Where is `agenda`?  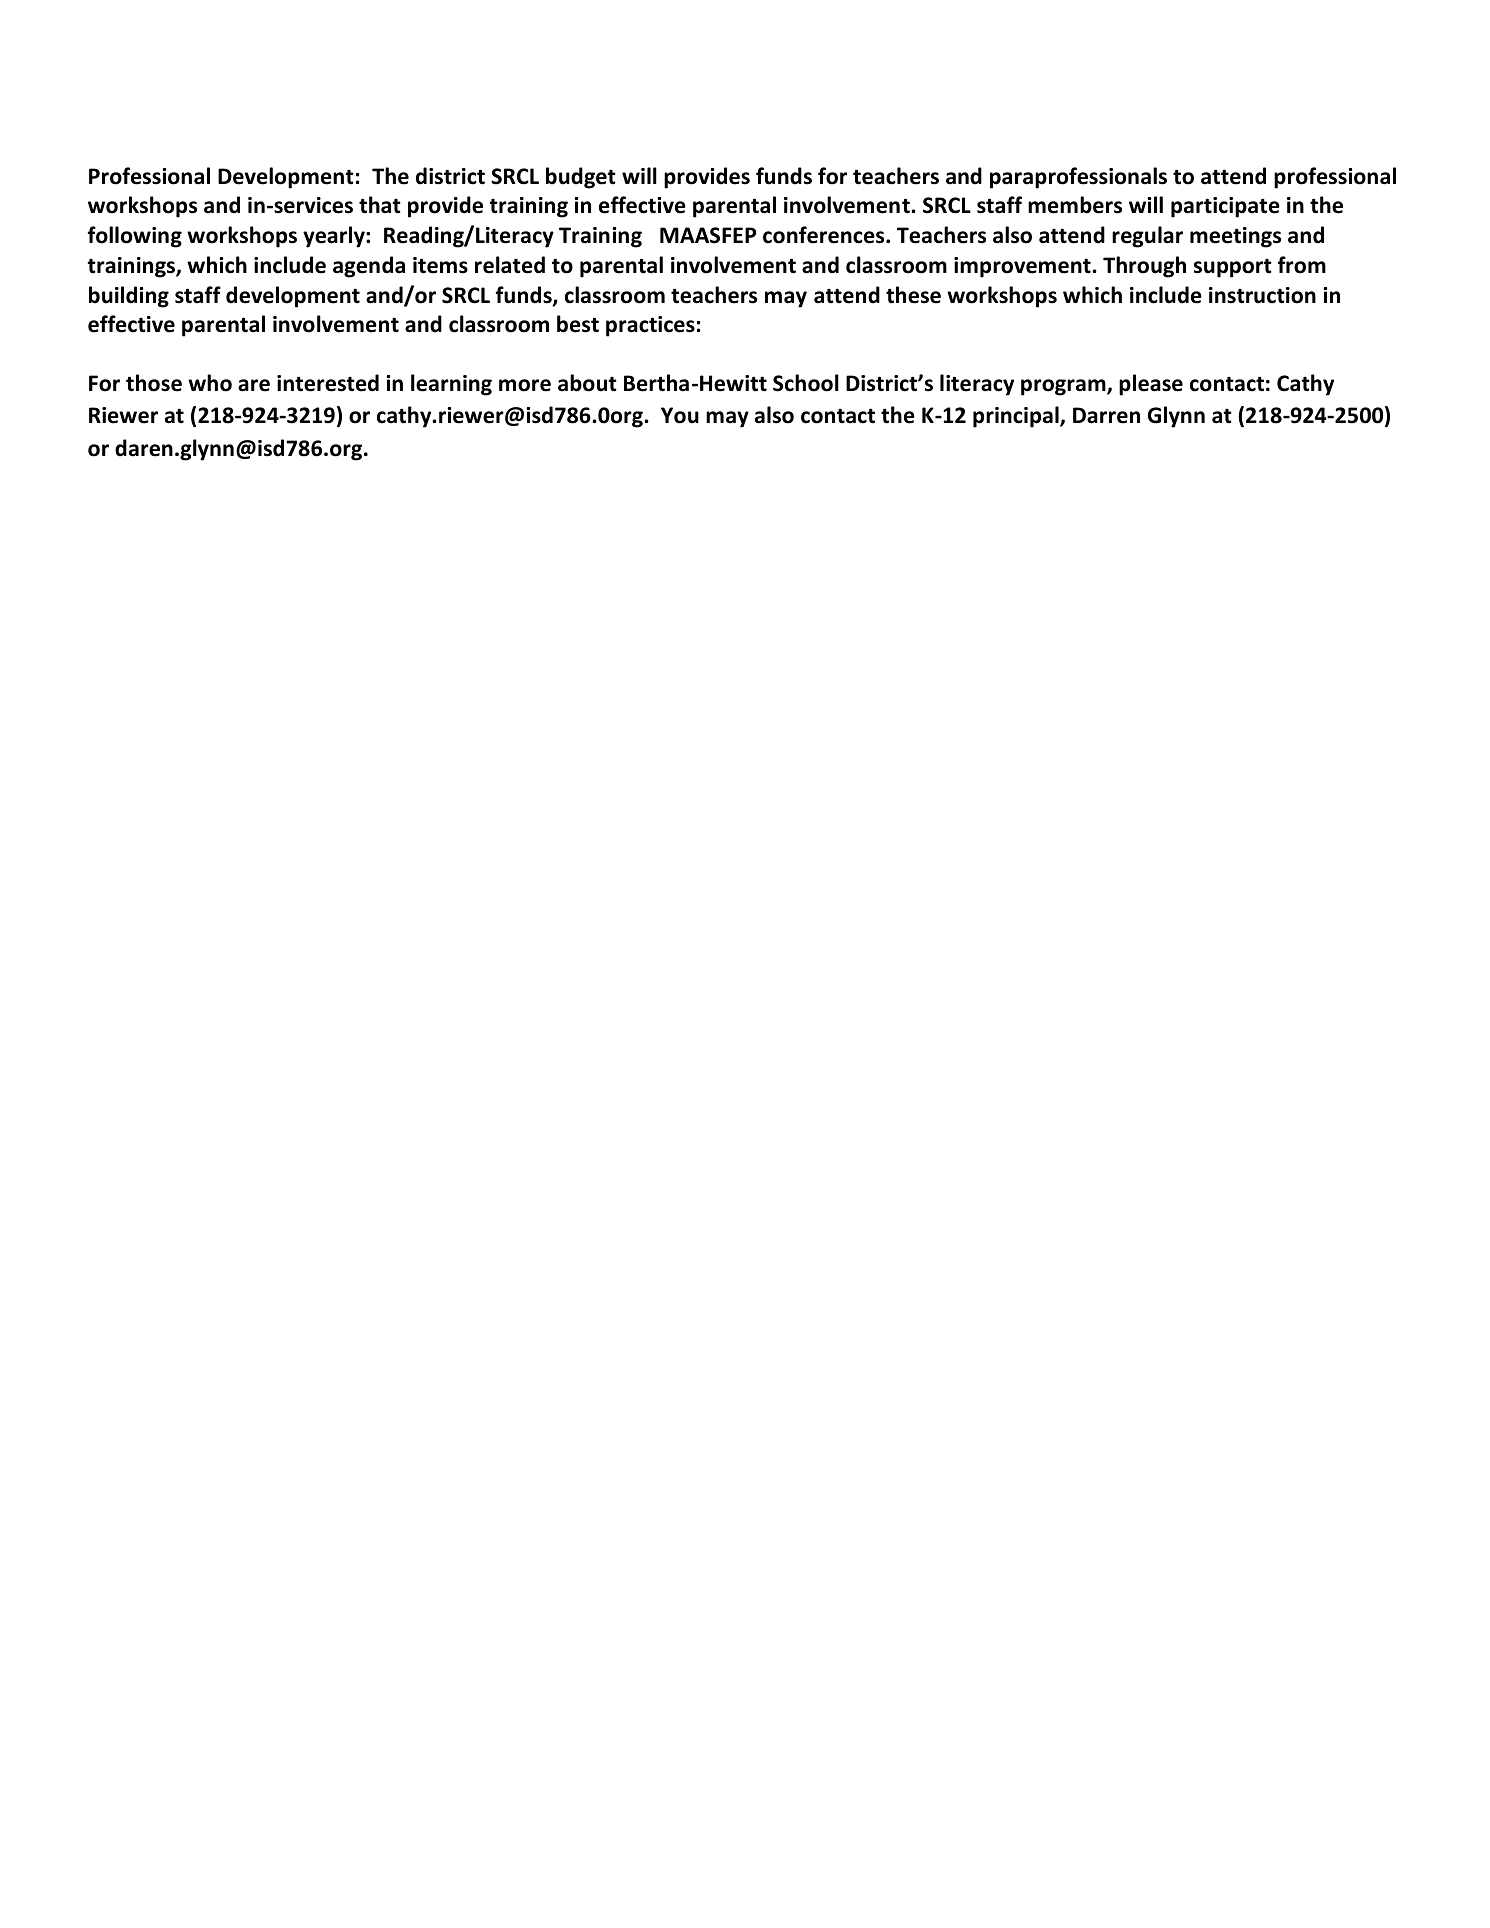
agenda is located at coordinates (369, 267).
